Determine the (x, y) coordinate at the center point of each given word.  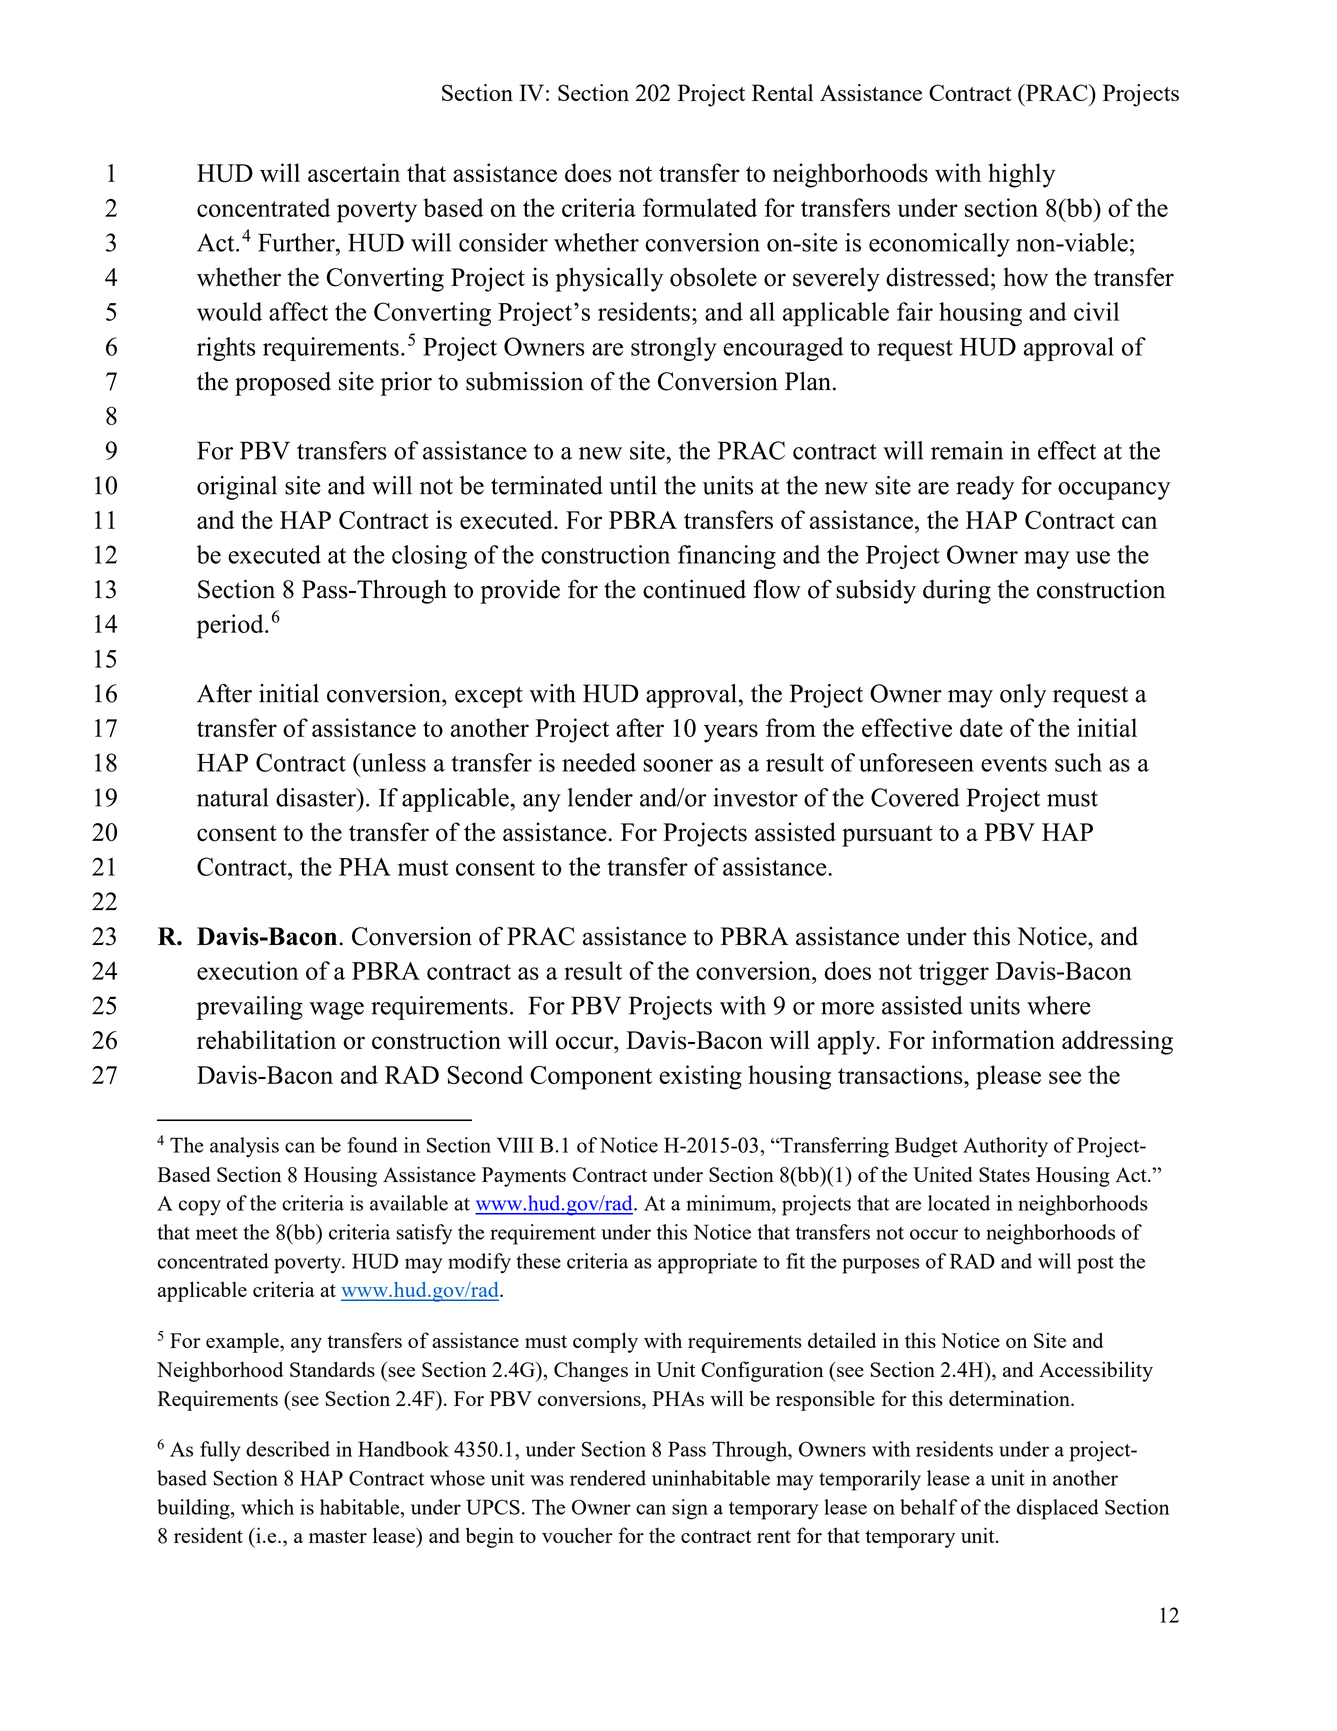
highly (1021, 175)
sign (690, 1509)
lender (600, 797)
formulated (700, 207)
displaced (1058, 1509)
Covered (915, 797)
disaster (317, 797)
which (267, 1507)
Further (297, 242)
